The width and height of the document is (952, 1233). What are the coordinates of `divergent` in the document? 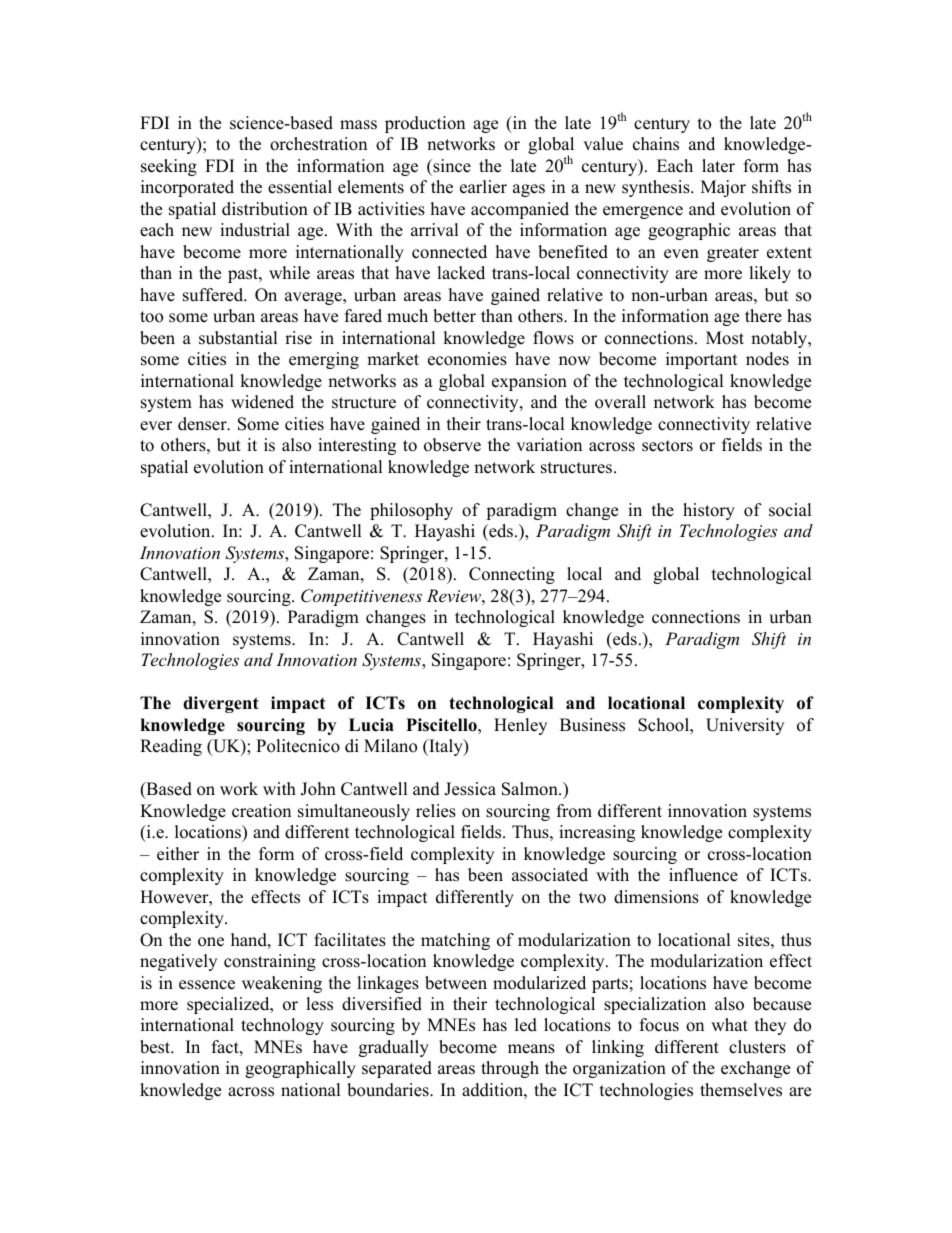 It's located at (221, 704).
